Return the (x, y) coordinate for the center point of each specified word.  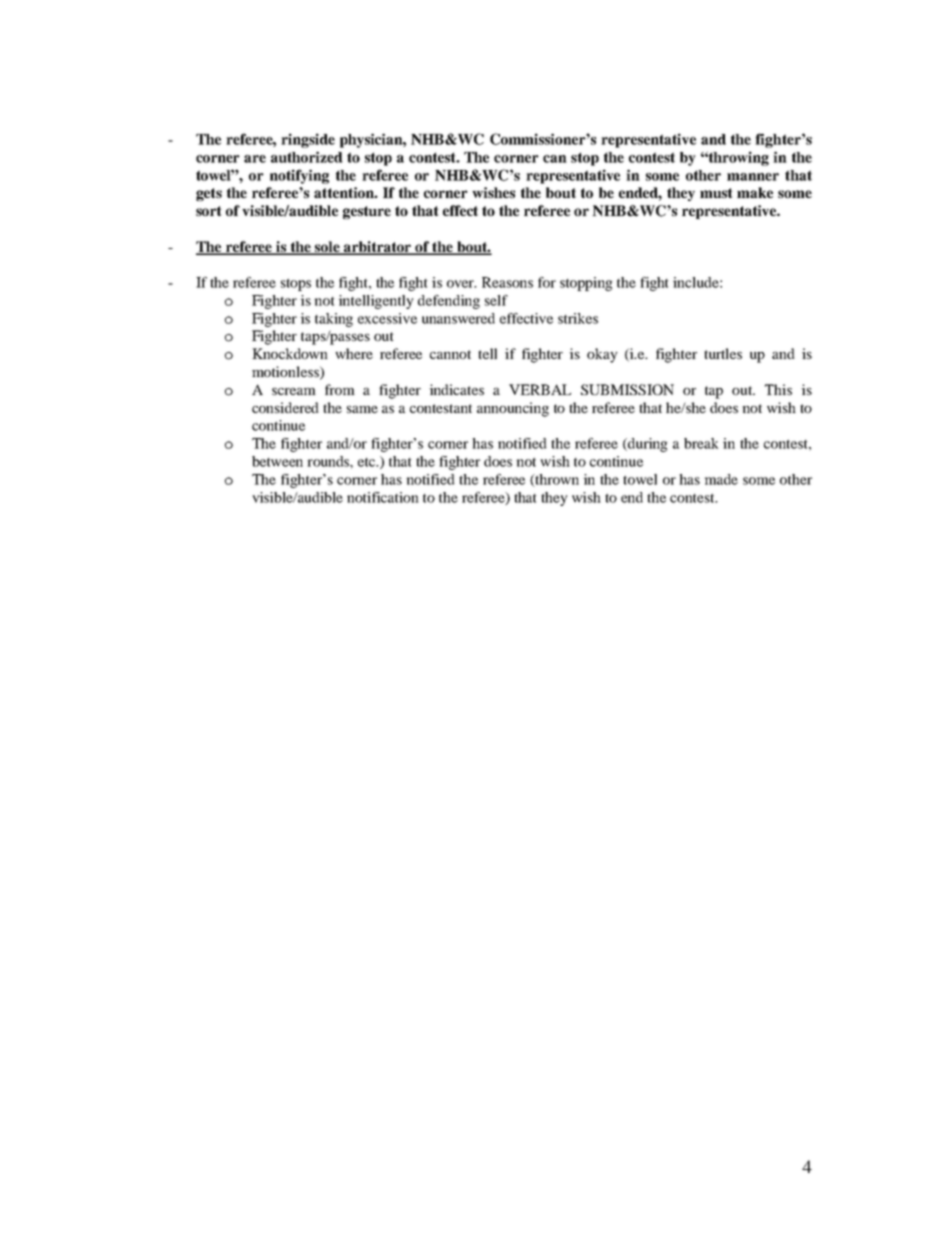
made (721, 479)
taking (334, 320)
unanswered (458, 318)
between (277, 461)
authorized (307, 157)
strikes (578, 318)
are (255, 159)
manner (753, 177)
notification (383, 497)
